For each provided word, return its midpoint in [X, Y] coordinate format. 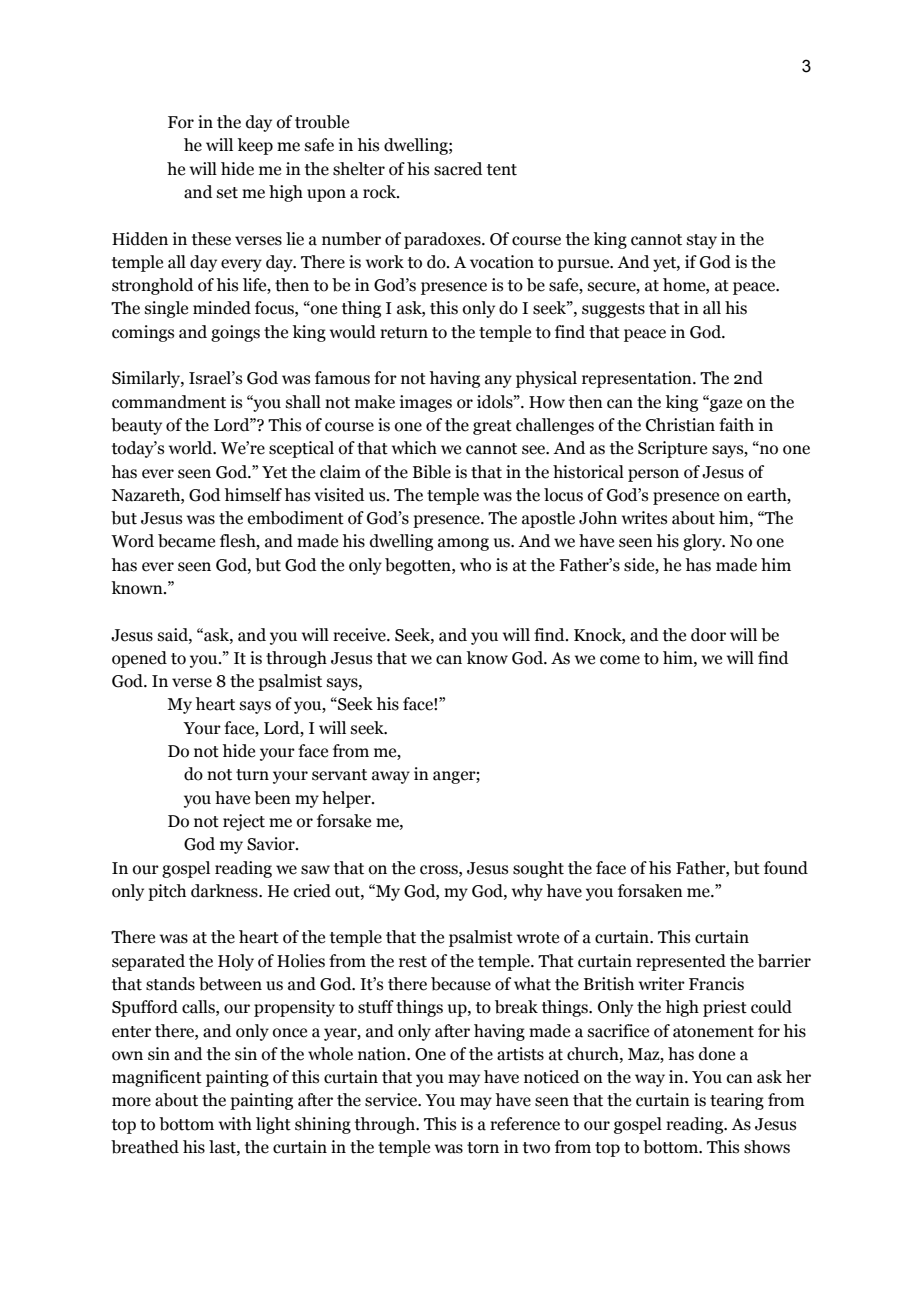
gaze [725, 405]
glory [703, 542]
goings [235, 333]
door [708, 635]
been [272, 798]
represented [681, 962]
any [498, 381]
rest [413, 962]
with [235, 1124]
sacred [458, 169]
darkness [225, 891]
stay [702, 241]
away [391, 777]
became [186, 541]
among [463, 544]
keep [255, 146]
